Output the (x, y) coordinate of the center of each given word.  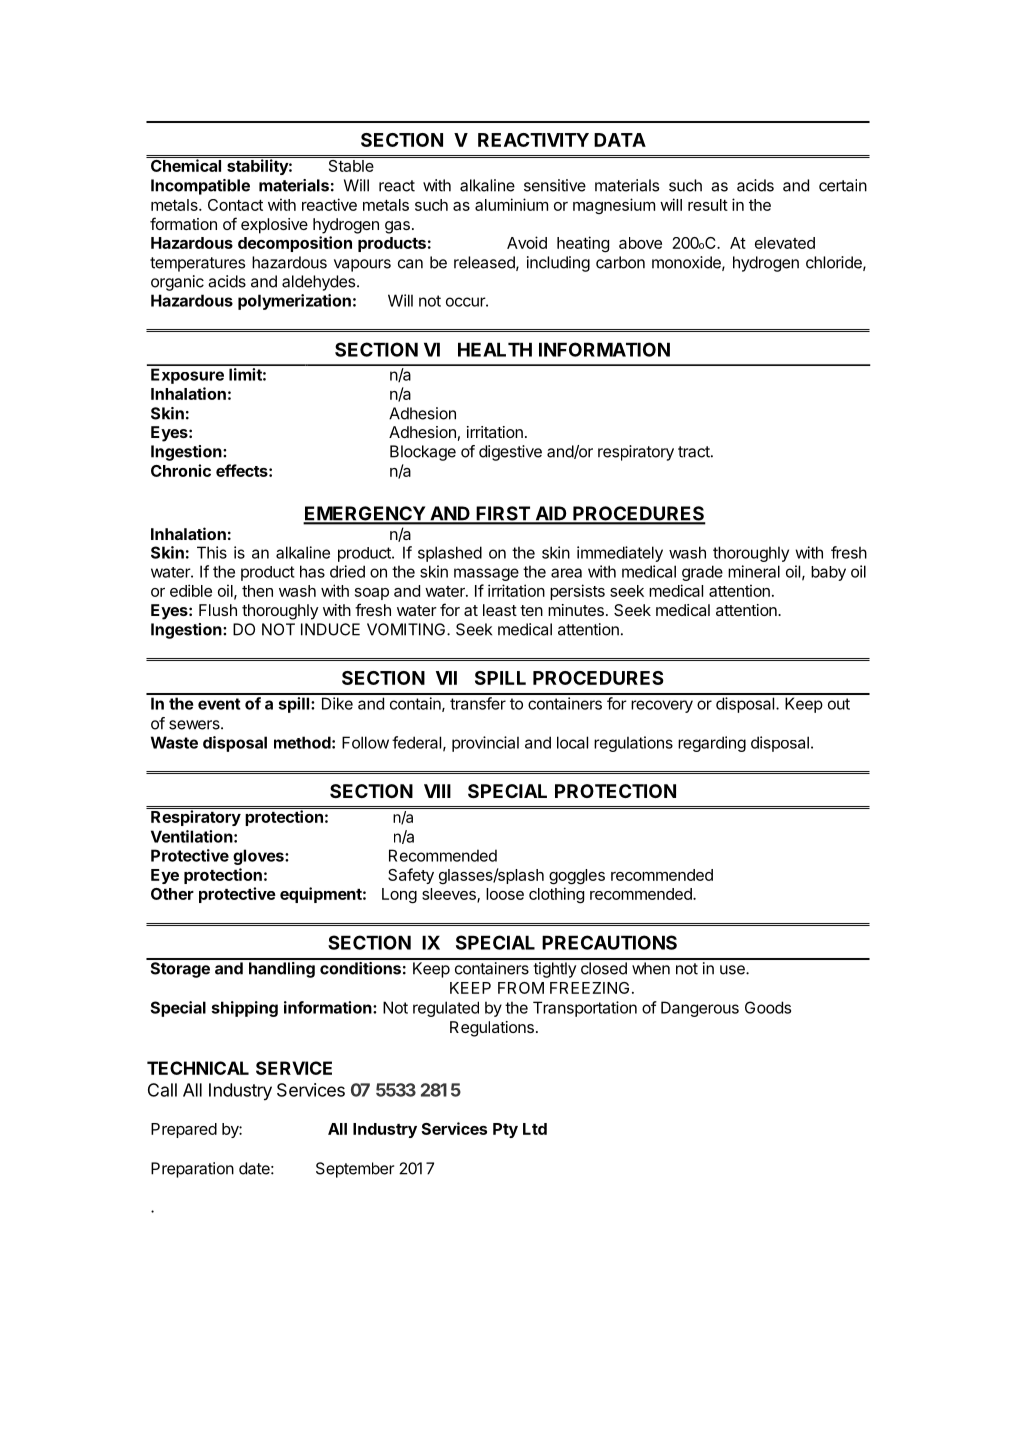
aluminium (511, 204)
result (708, 205)
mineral (754, 571)
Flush (218, 610)
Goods (768, 1007)
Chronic (181, 470)
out (839, 704)
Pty (505, 1130)
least (500, 610)
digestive (510, 453)
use (733, 970)
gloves (259, 857)
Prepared (184, 1130)
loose (505, 894)
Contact (235, 205)
